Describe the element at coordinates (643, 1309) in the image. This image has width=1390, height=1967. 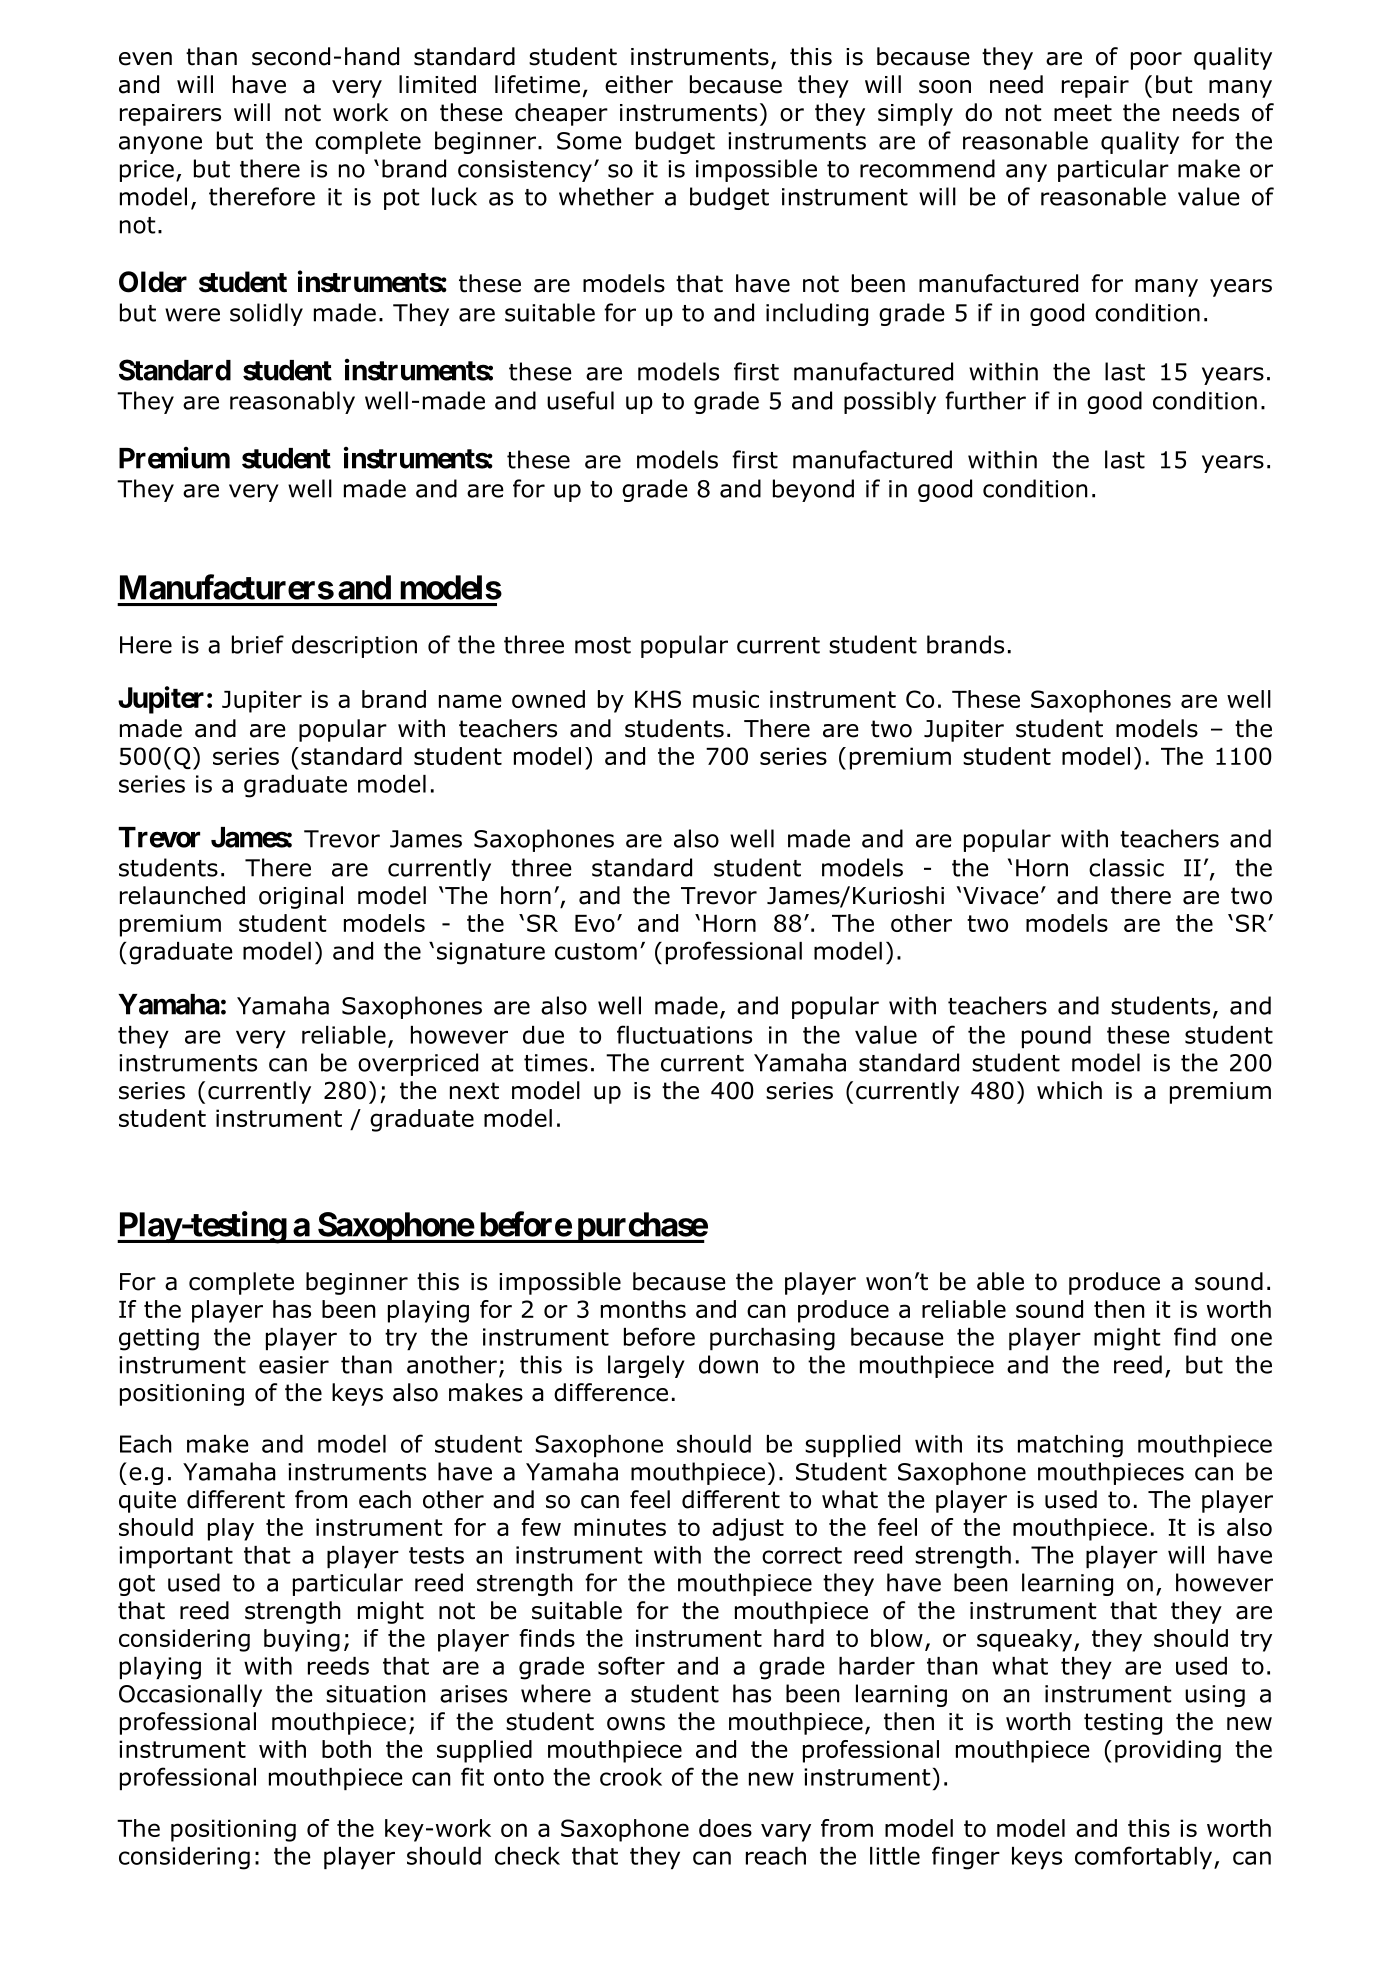
I see `months` at that location.
